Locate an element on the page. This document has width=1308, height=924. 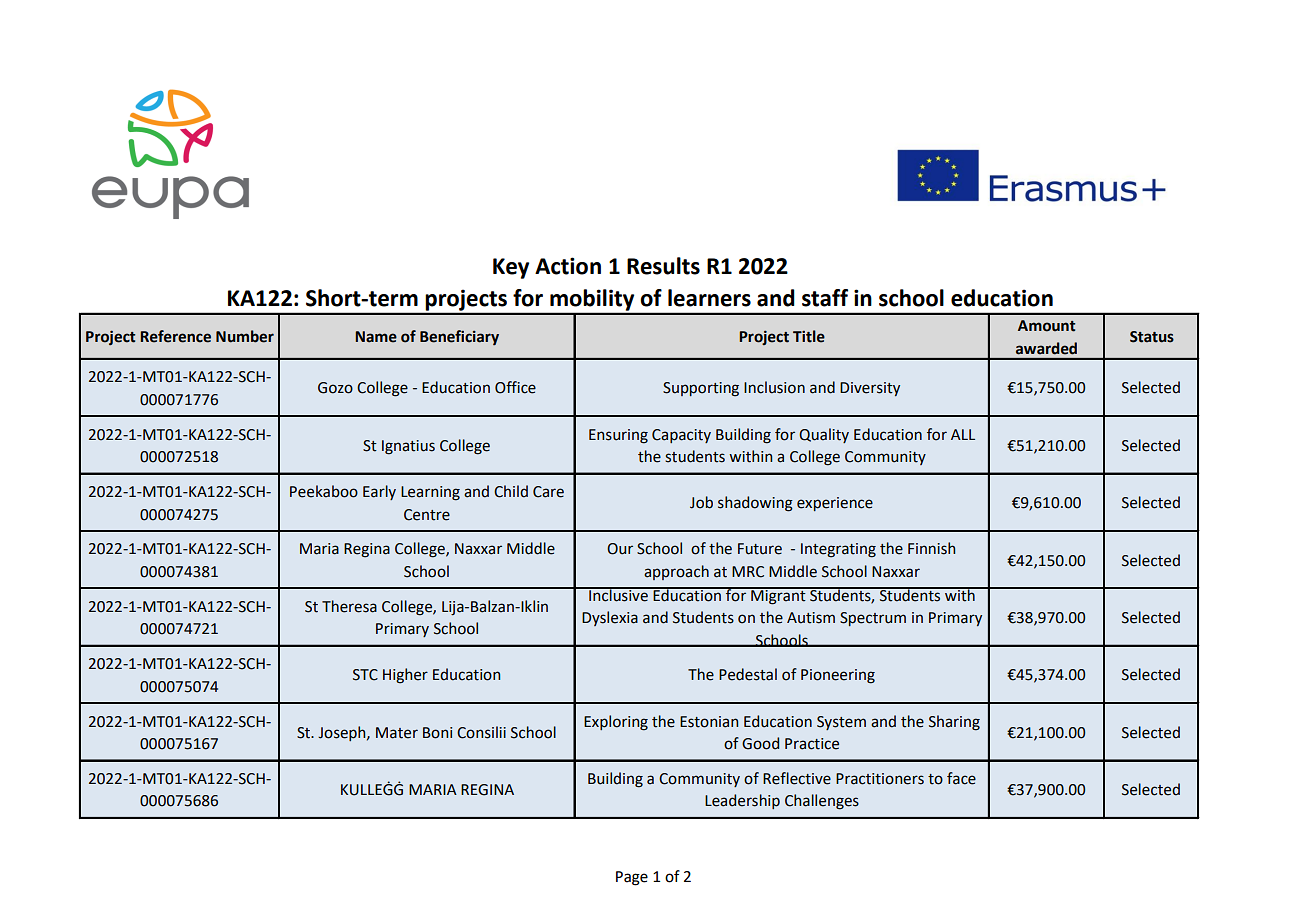
Results is located at coordinates (663, 266).
